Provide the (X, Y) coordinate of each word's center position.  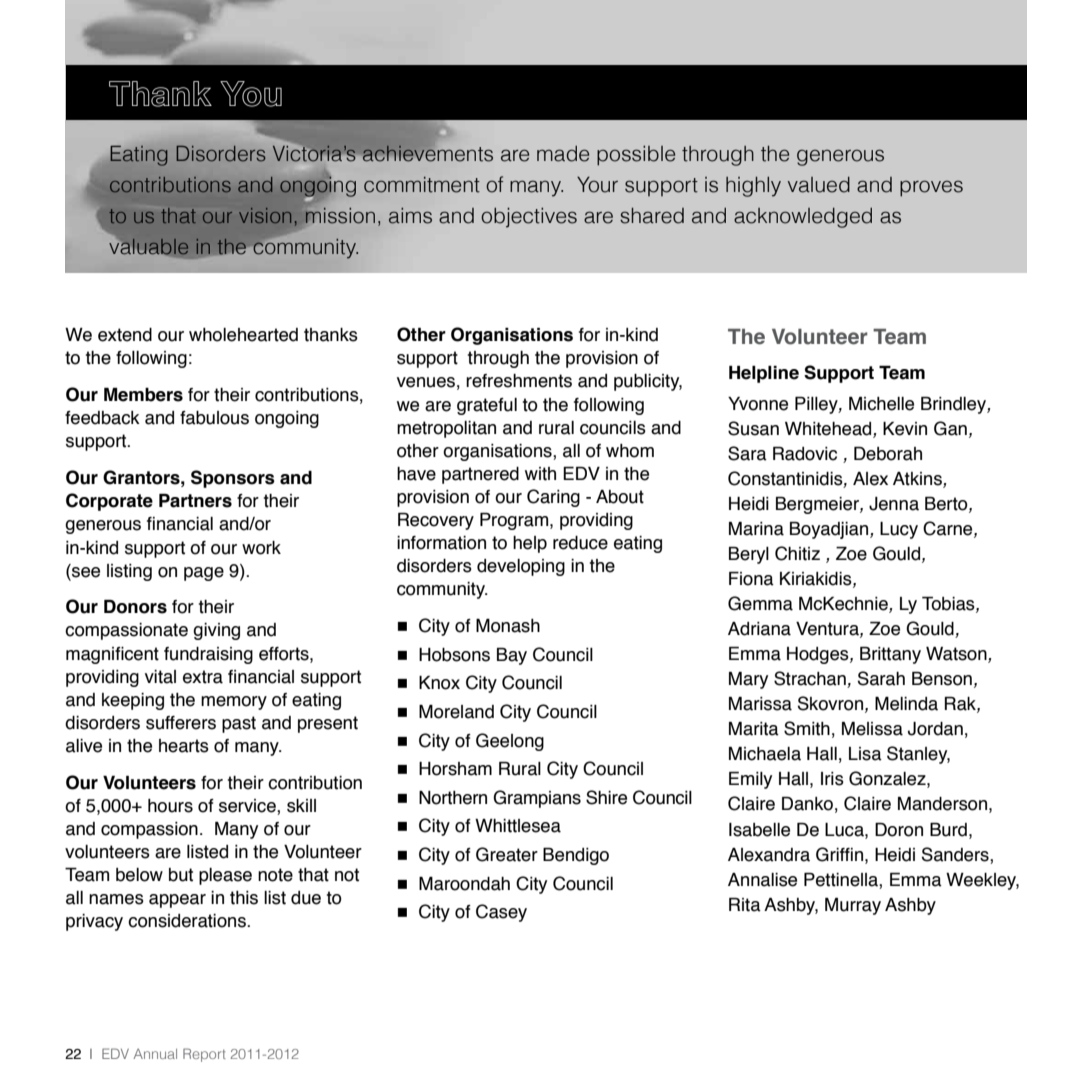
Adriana (759, 629)
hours (170, 806)
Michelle (881, 404)
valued (819, 185)
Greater (507, 854)
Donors (135, 607)
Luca (845, 830)
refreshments (519, 381)
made (563, 154)
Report (204, 1055)
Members (143, 395)
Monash (508, 626)
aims (410, 216)
